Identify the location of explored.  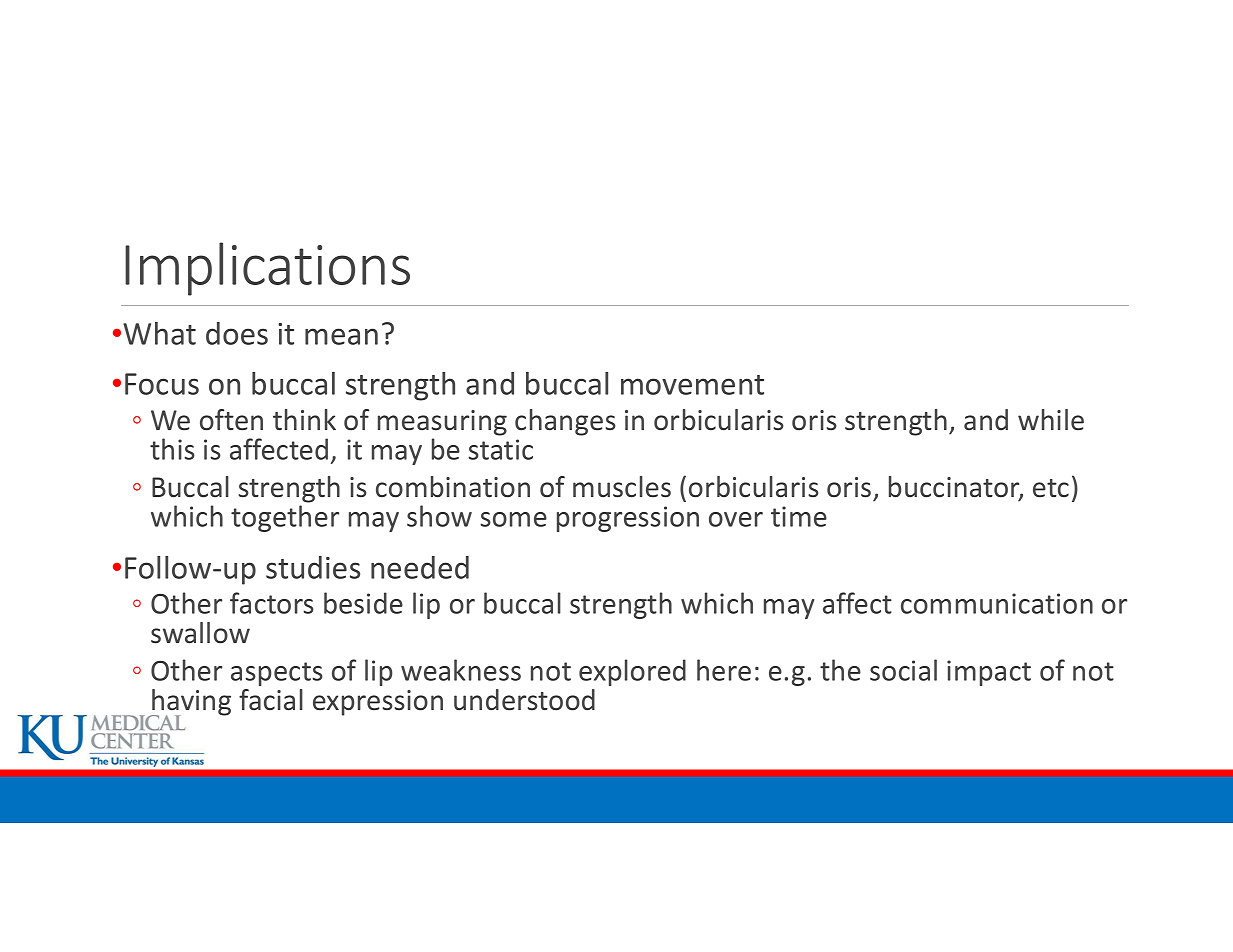
(632, 672).
